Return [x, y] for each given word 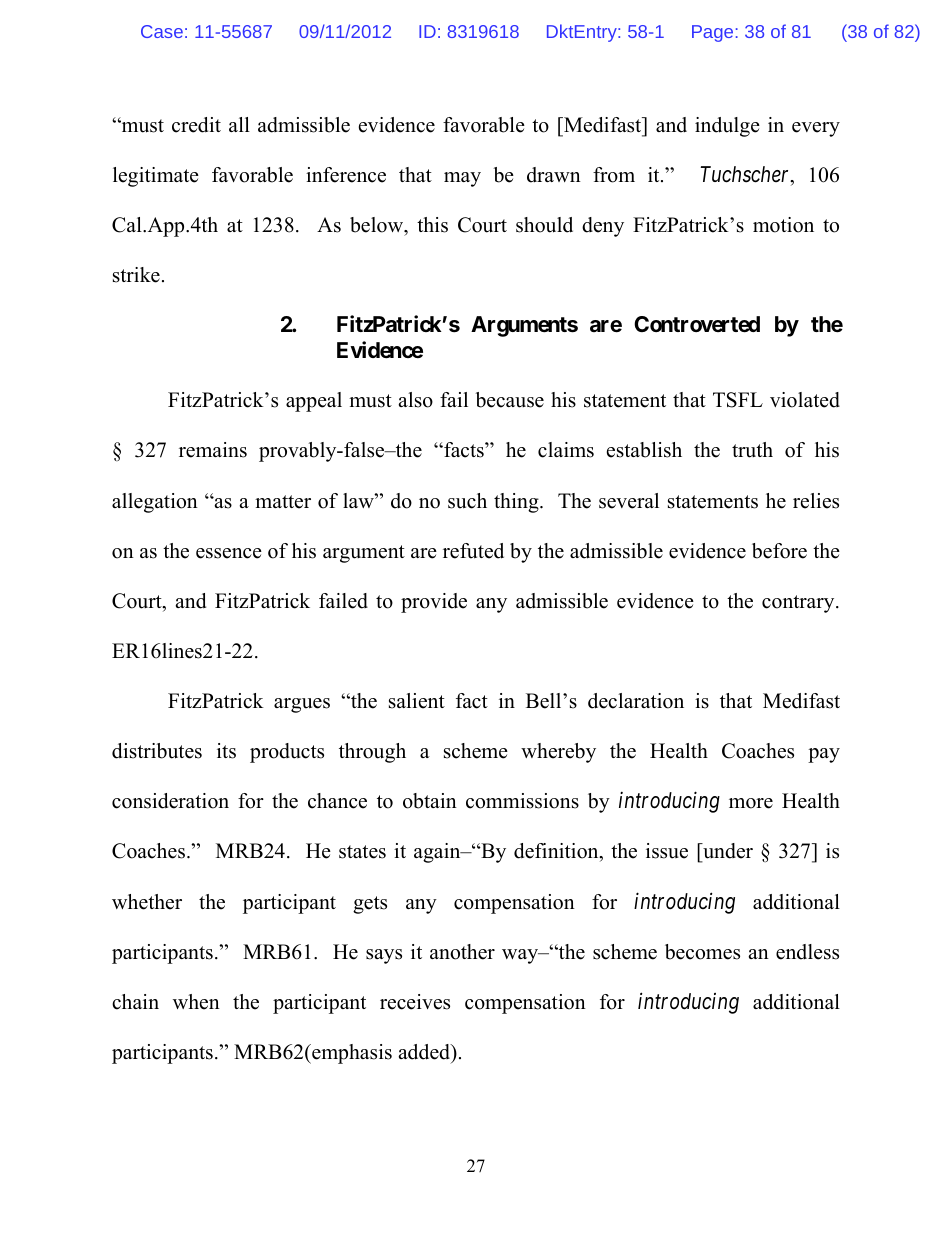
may [462, 179]
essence [229, 553]
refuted [473, 551]
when [196, 1002]
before [779, 551]
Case [162, 31]
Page [712, 33]
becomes [702, 952]
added [425, 1053]
